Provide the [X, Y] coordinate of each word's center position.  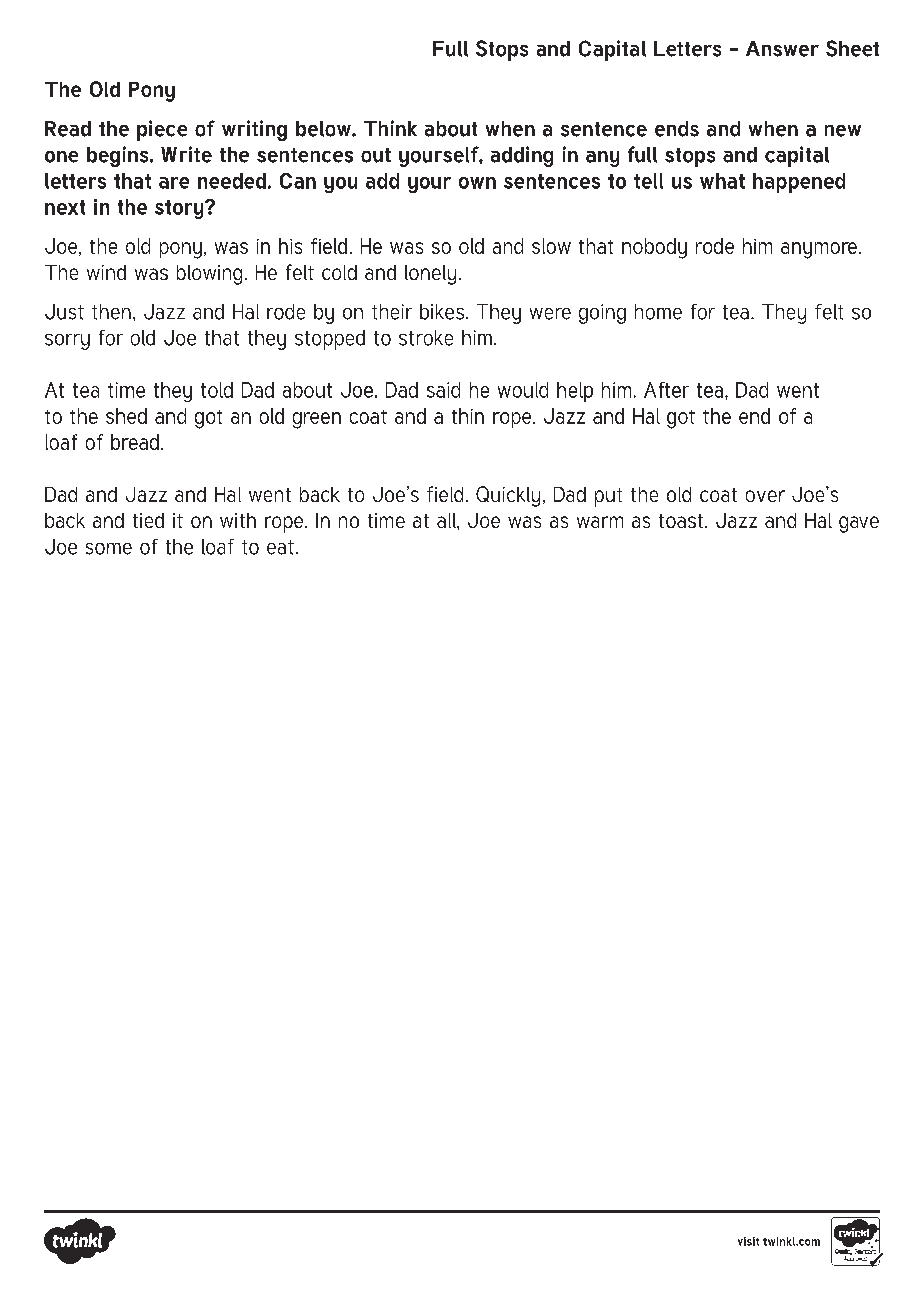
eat [280, 547]
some [109, 549]
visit [748, 1241]
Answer [782, 49]
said [443, 390]
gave [859, 524]
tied [148, 520]
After [666, 390]
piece [162, 130]
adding [522, 156]
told [217, 390]
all [447, 520]
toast [681, 521]
